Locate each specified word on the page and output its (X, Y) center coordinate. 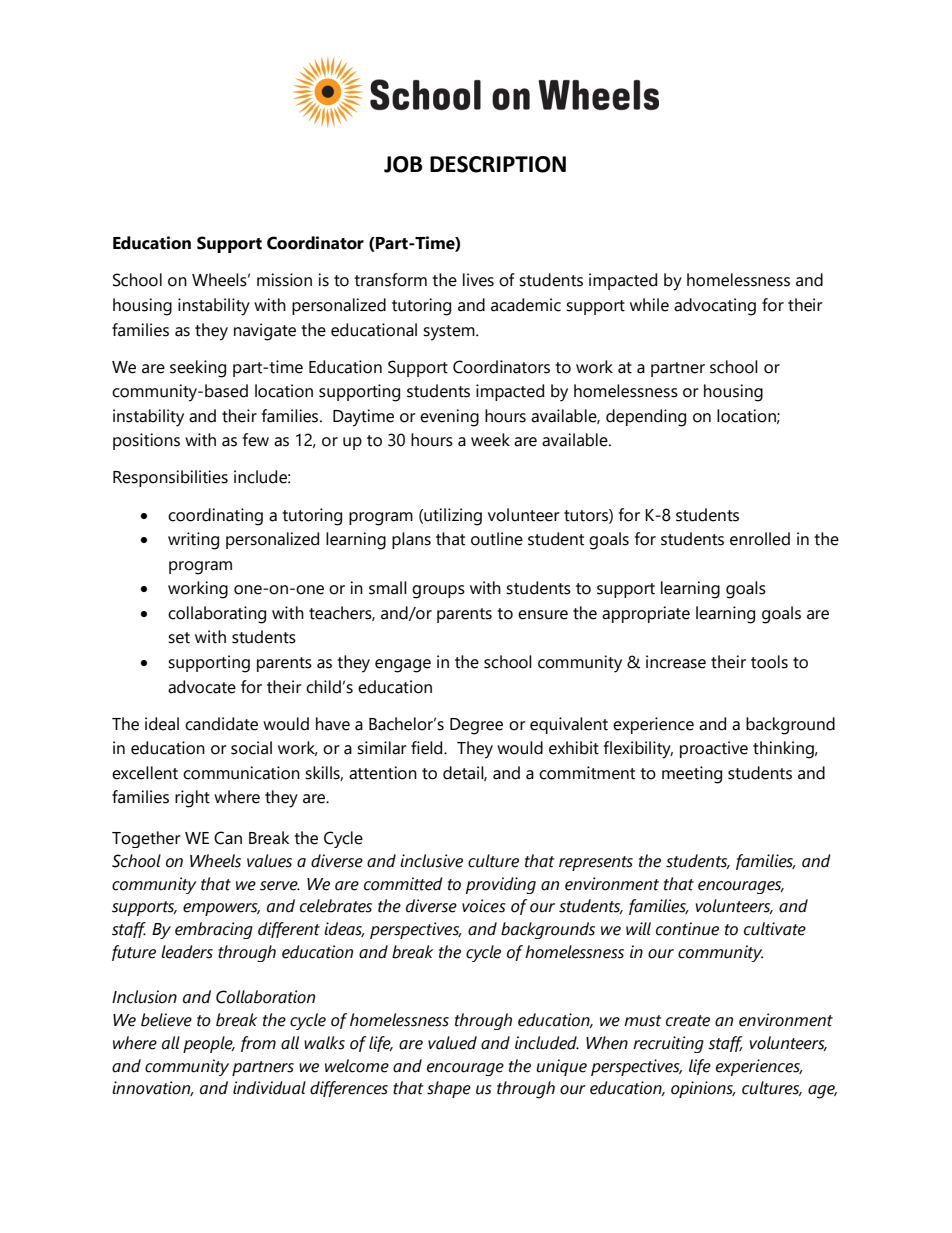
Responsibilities (170, 478)
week (490, 440)
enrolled (760, 539)
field (428, 748)
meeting (692, 775)
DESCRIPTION (498, 164)
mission (284, 280)
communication (241, 773)
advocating (715, 307)
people (209, 1044)
